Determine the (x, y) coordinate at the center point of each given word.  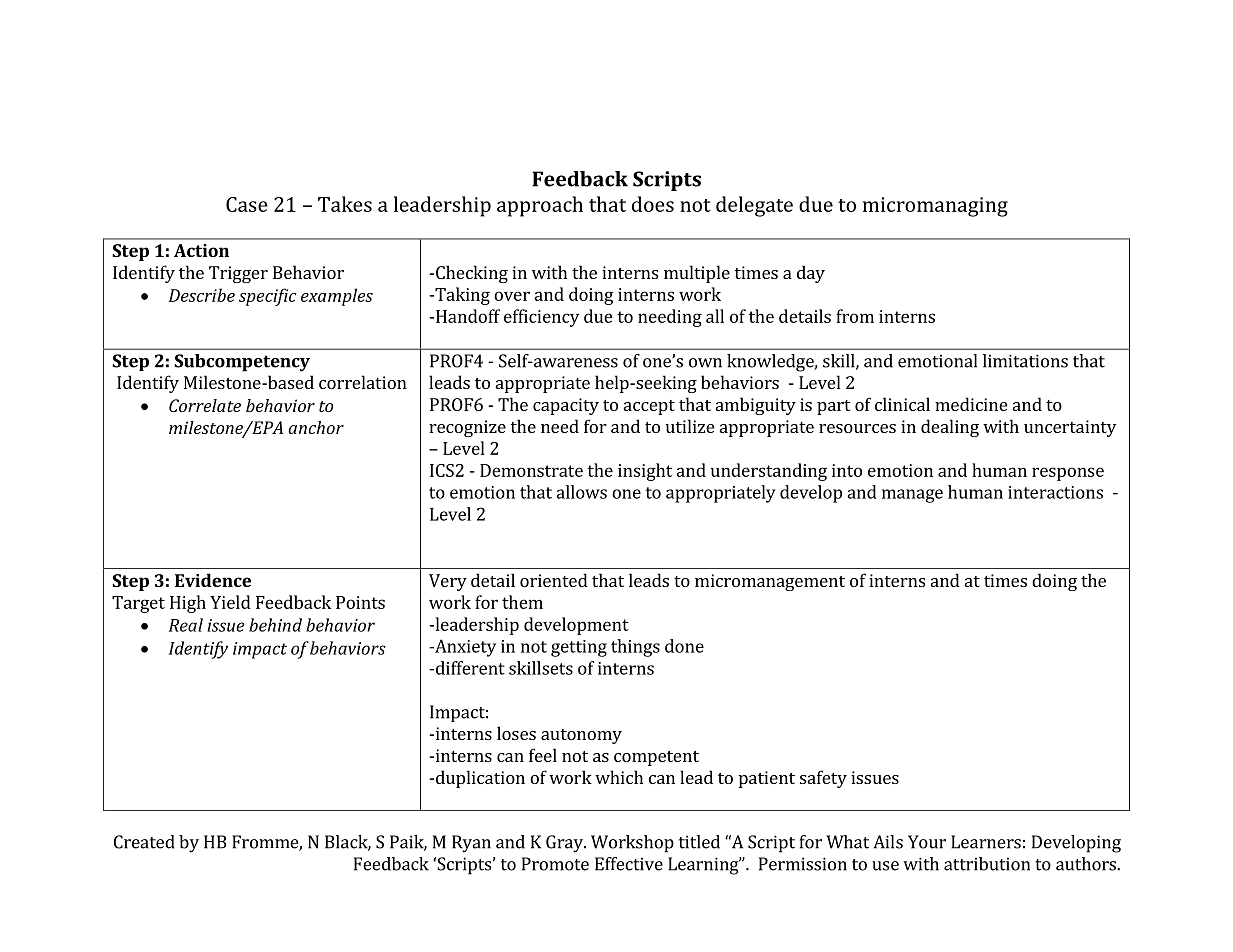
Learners (986, 842)
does (653, 204)
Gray (565, 844)
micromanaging (935, 207)
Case (247, 204)
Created (144, 842)
